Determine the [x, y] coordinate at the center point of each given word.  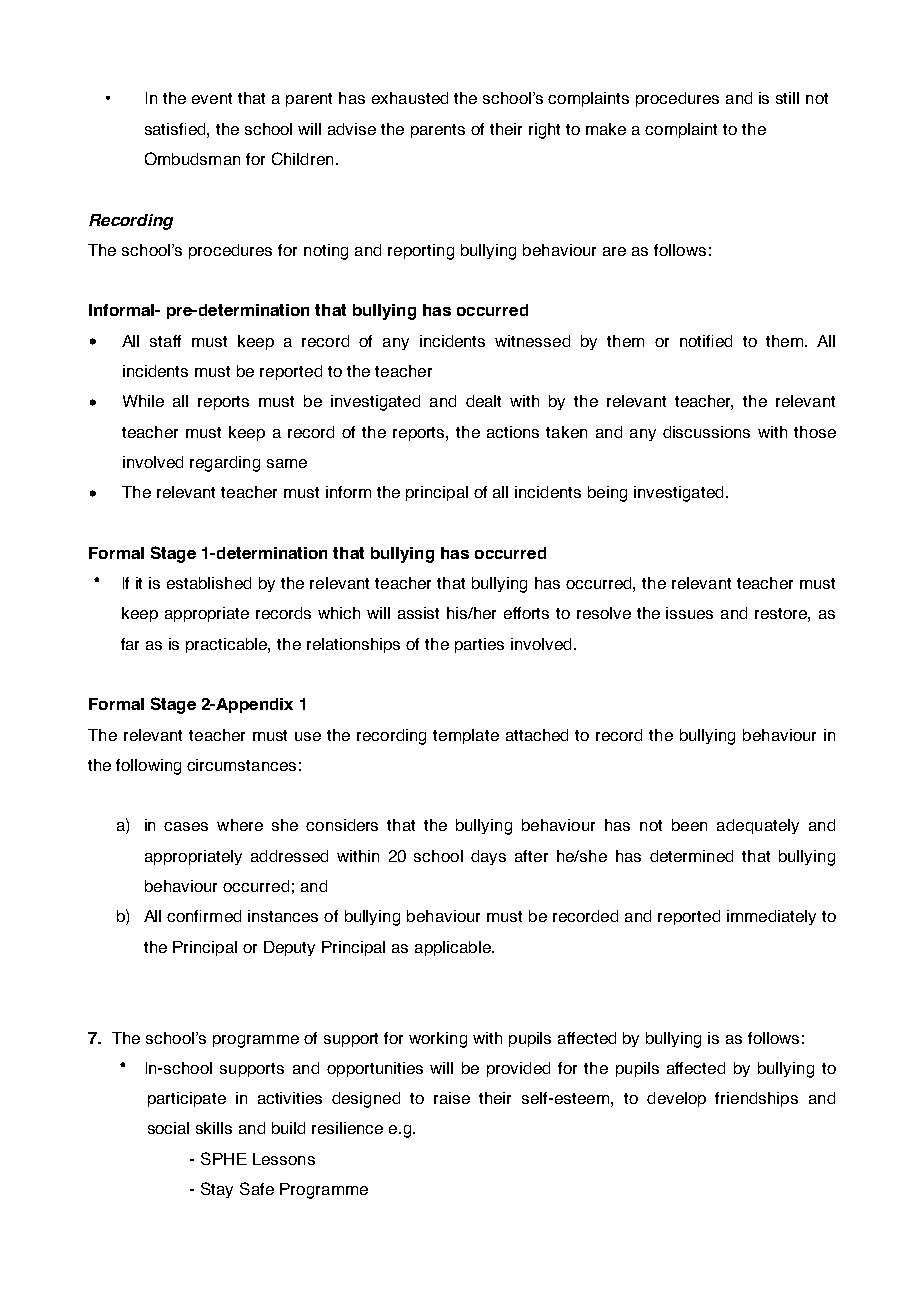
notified [706, 341]
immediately [771, 917]
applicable [454, 948]
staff [165, 341]
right [544, 131]
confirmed [204, 916]
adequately [758, 826]
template [466, 736]
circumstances [241, 765]
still [787, 98]
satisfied [176, 129]
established [209, 583]
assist [418, 613]
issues [689, 613]
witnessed [532, 341]
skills [214, 1128]
